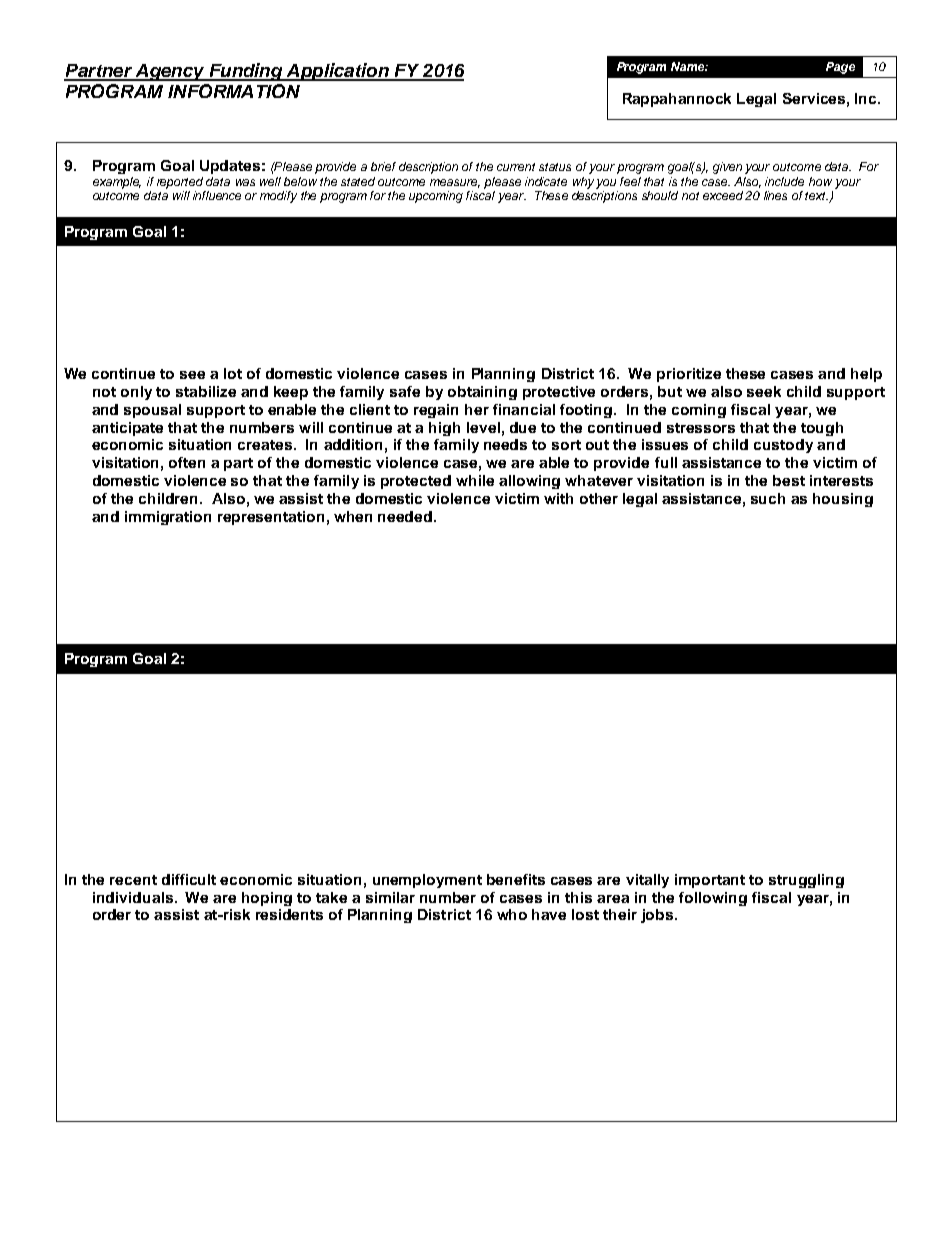 Image resolution: width=952 pixels, height=1233 pixels. What do you see at coordinates (764, 391) in the screenshot?
I see `seek` at bounding box center [764, 391].
